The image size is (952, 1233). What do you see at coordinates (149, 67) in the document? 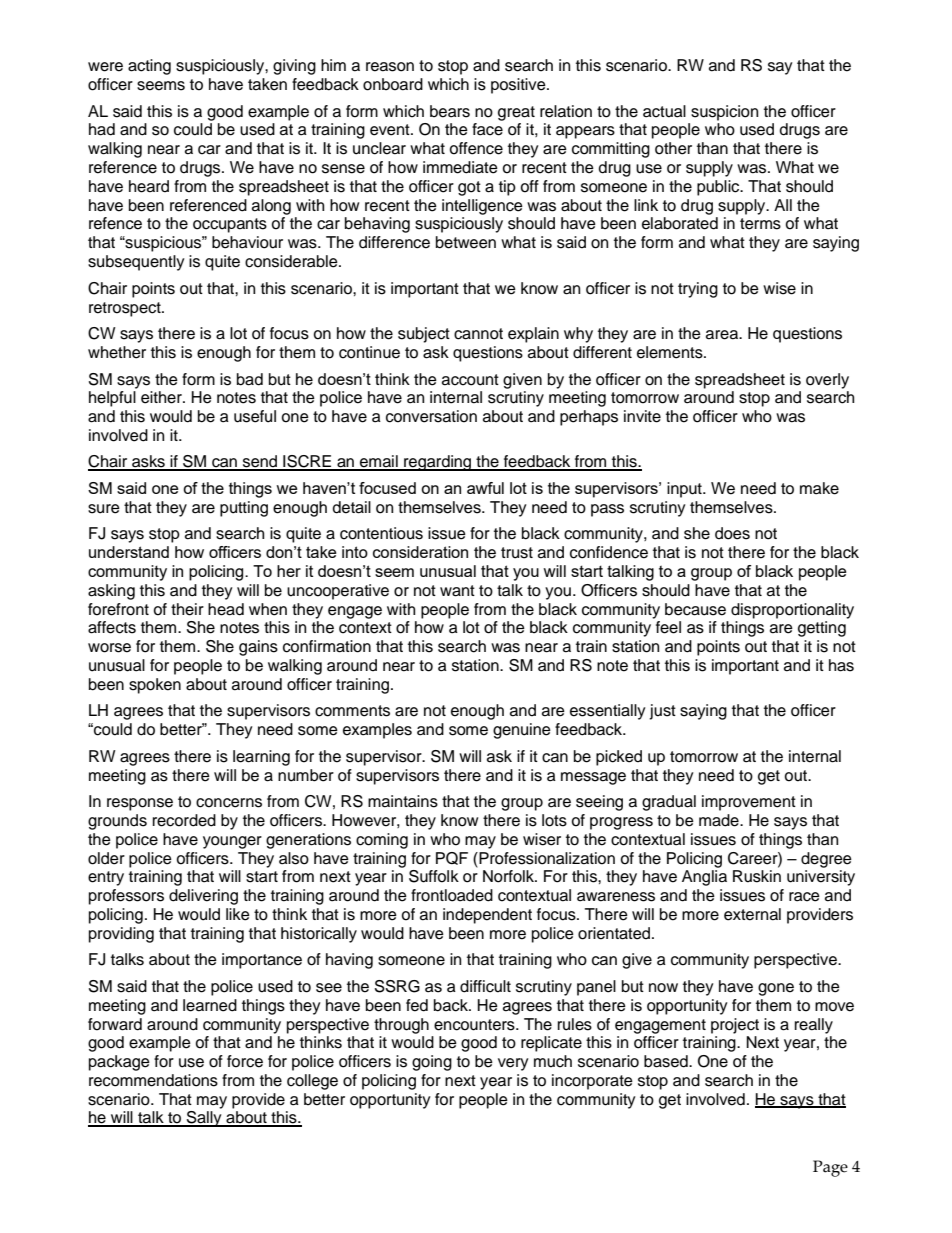
I see `acting` at bounding box center [149, 67].
